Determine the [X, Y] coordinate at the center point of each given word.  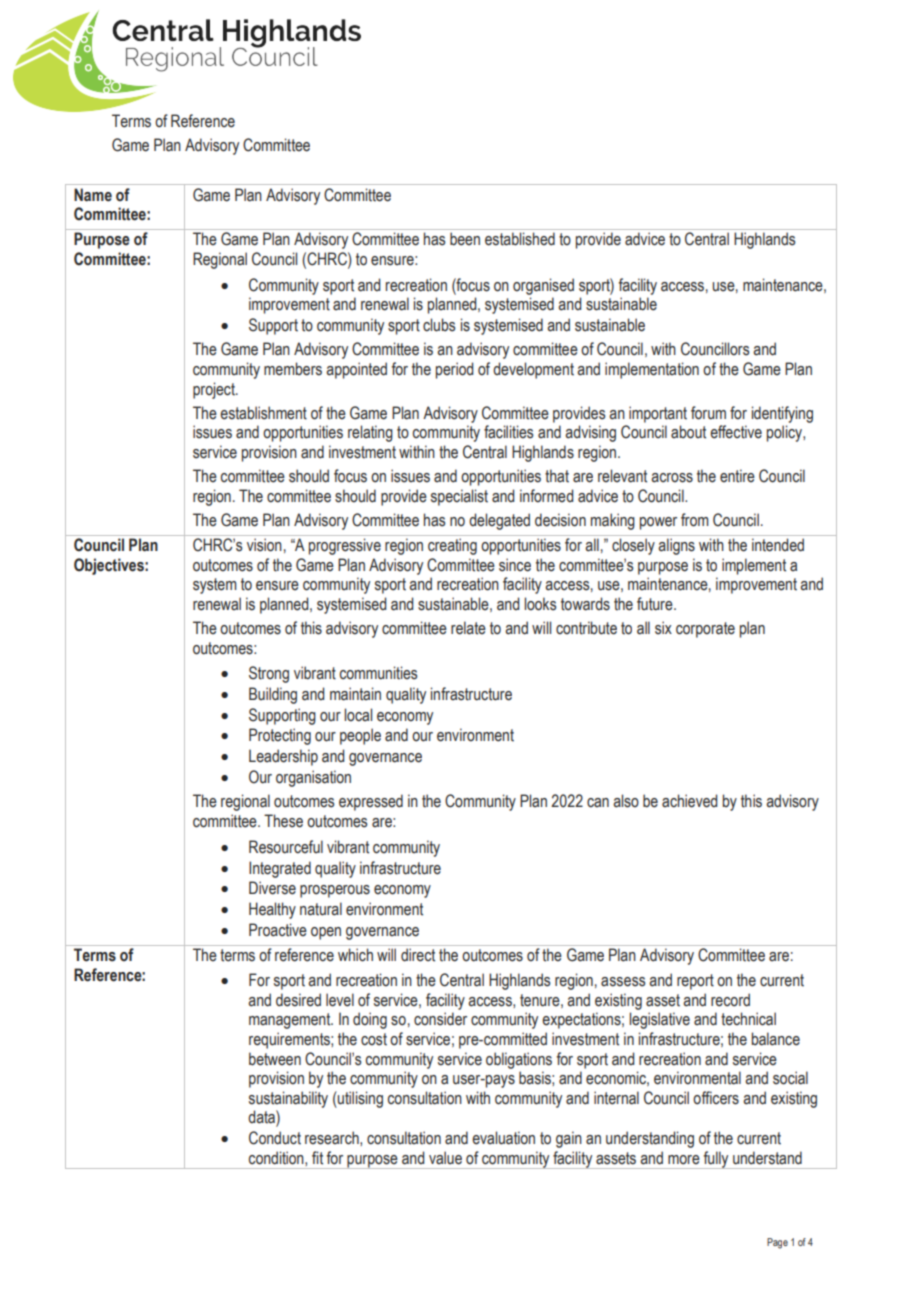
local [358, 715]
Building [273, 695]
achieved [689, 801]
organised [543, 286]
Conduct [275, 1138]
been [465, 239]
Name [93, 195]
